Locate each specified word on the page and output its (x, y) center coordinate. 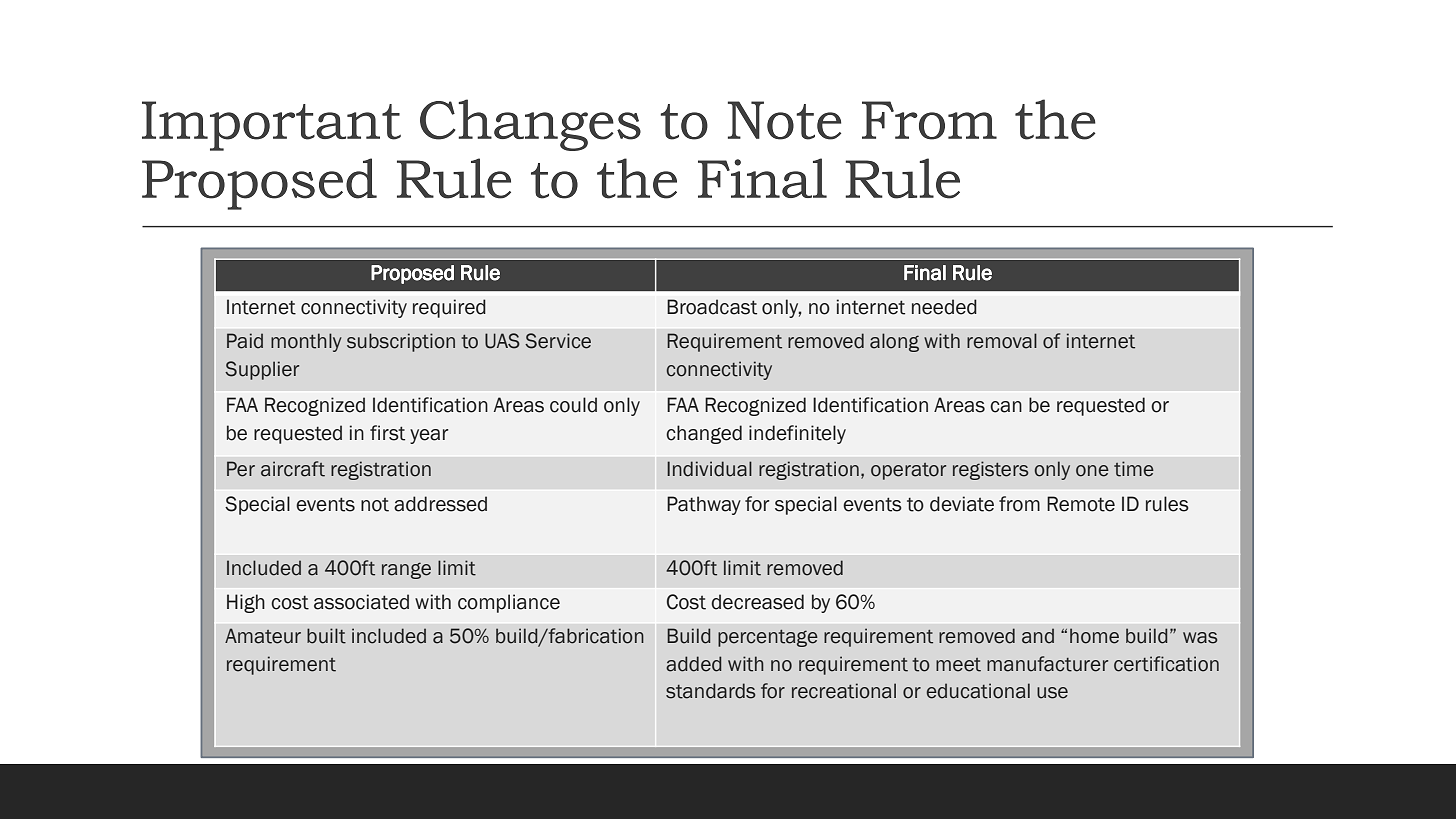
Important (271, 126)
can (1006, 407)
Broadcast (712, 307)
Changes (530, 125)
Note (784, 120)
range (406, 570)
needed (944, 307)
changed (704, 434)
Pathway (704, 505)
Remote (1081, 504)
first (387, 433)
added (693, 664)
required (449, 308)
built (326, 636)
